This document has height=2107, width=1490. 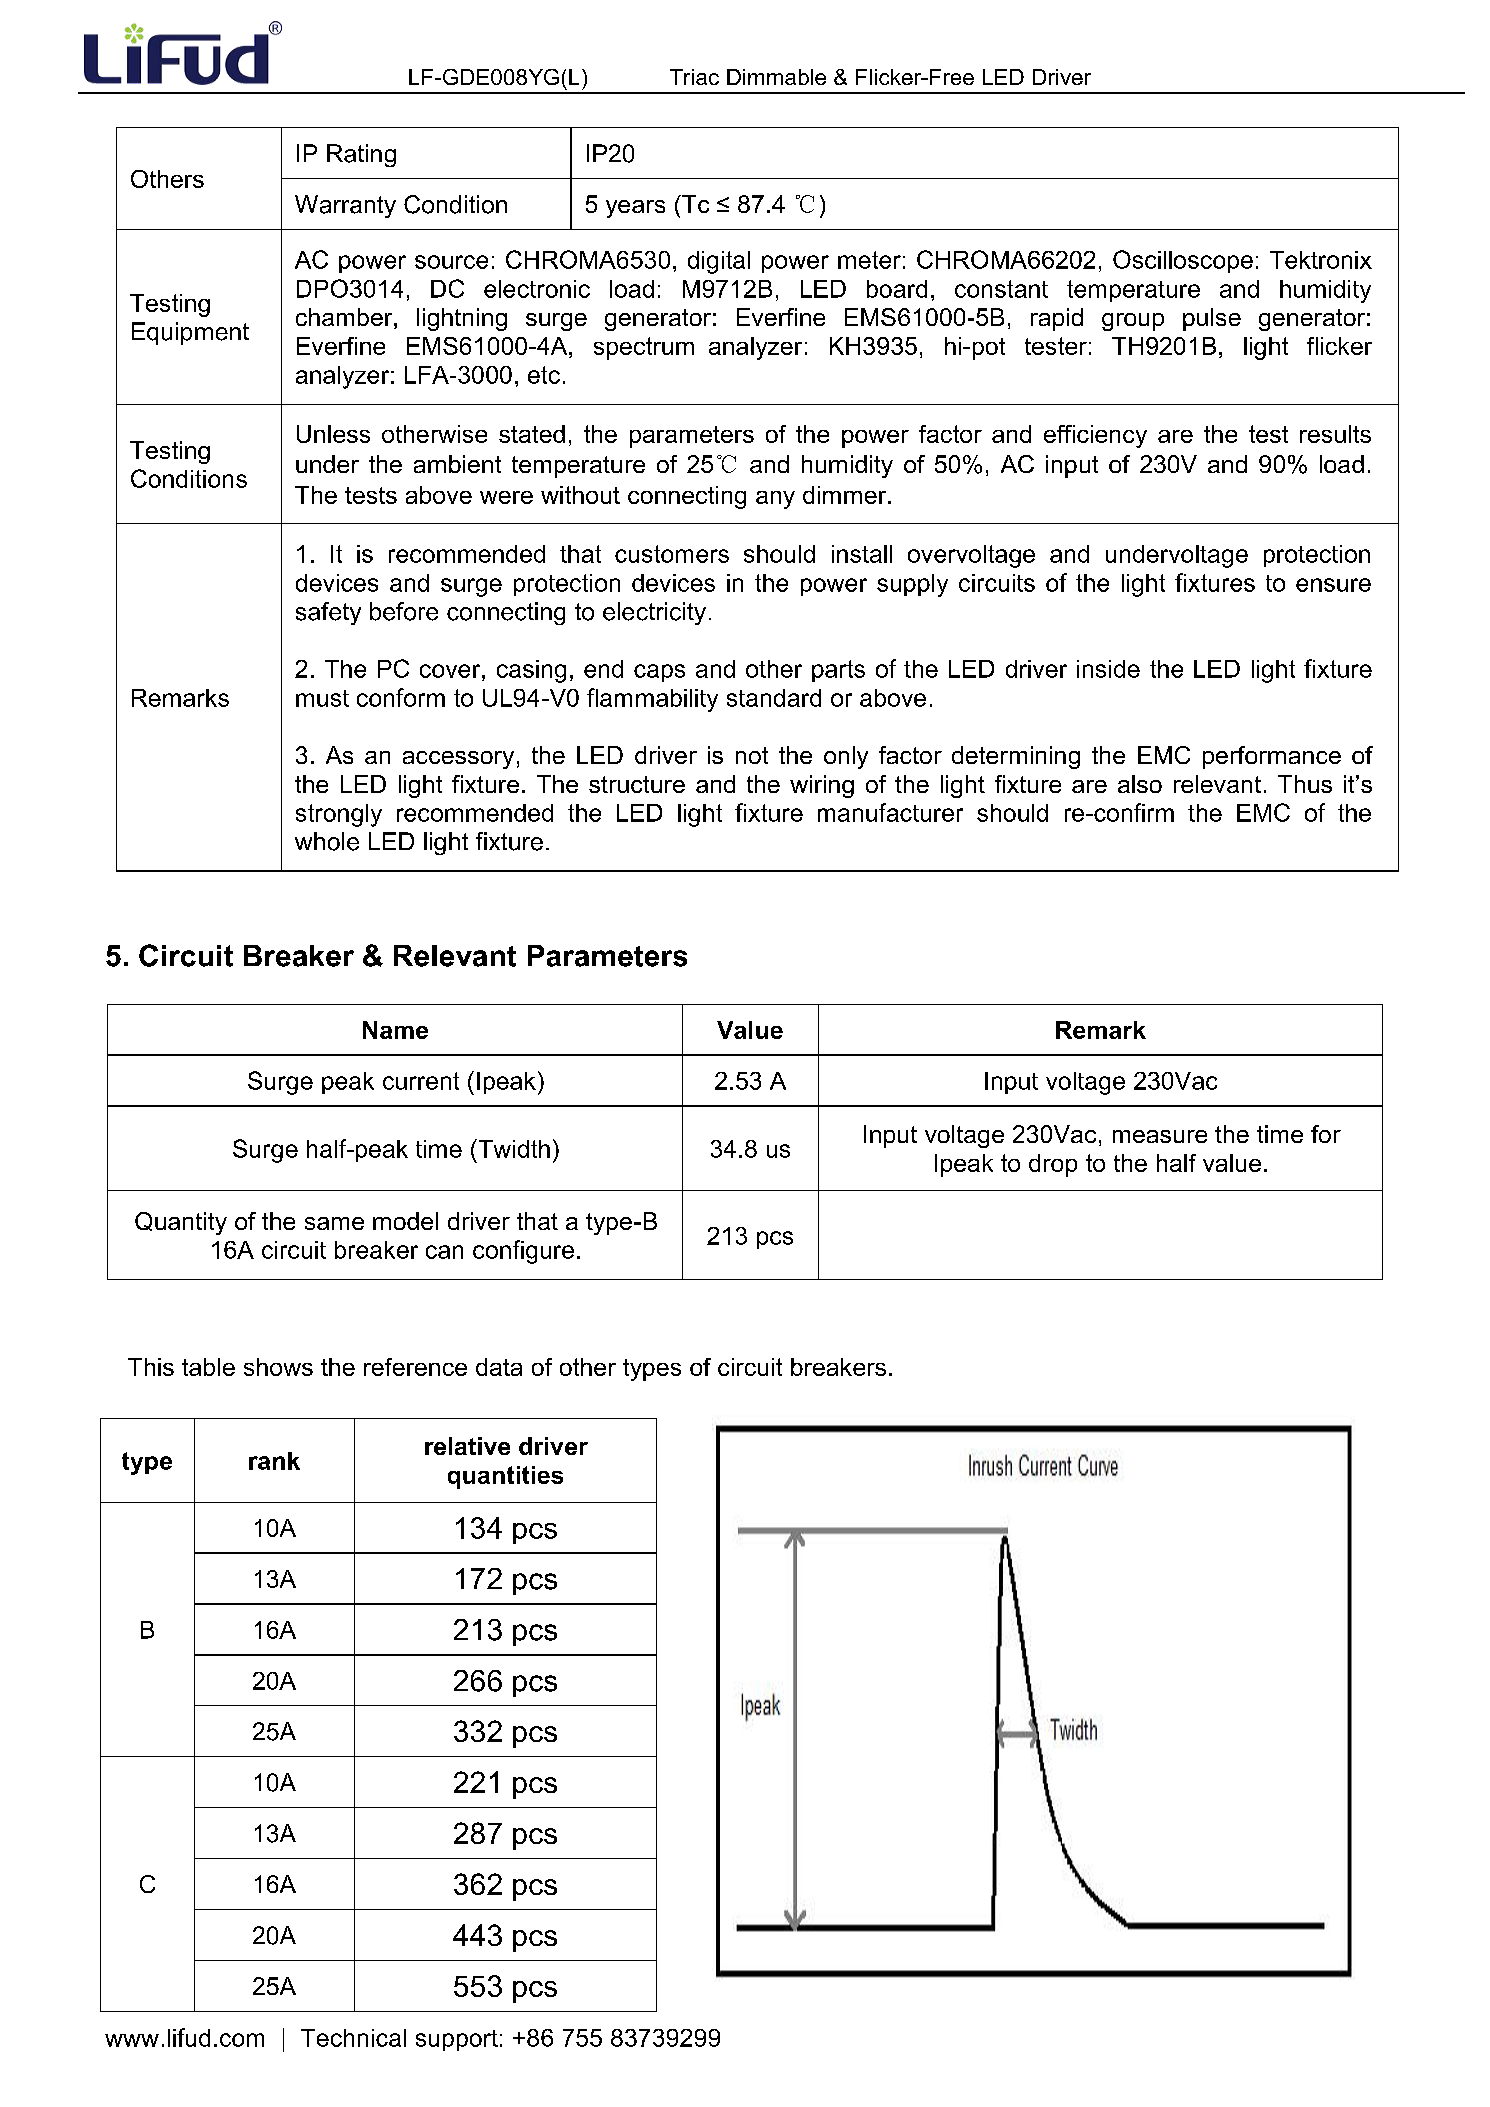 I want to click on Oscilloscope, so click(x=1183, y=261).
